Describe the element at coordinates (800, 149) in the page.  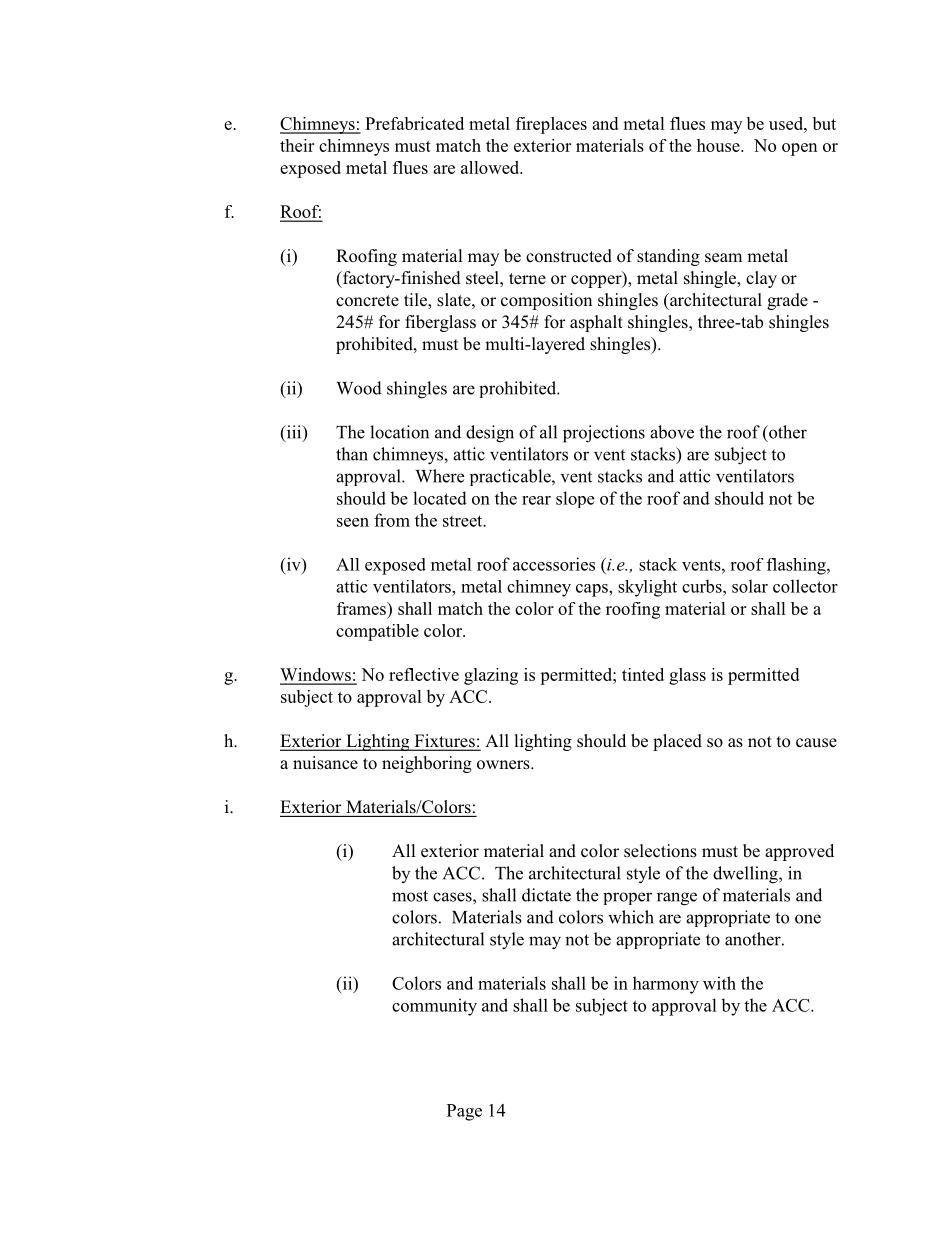
I see `open` at that location.
